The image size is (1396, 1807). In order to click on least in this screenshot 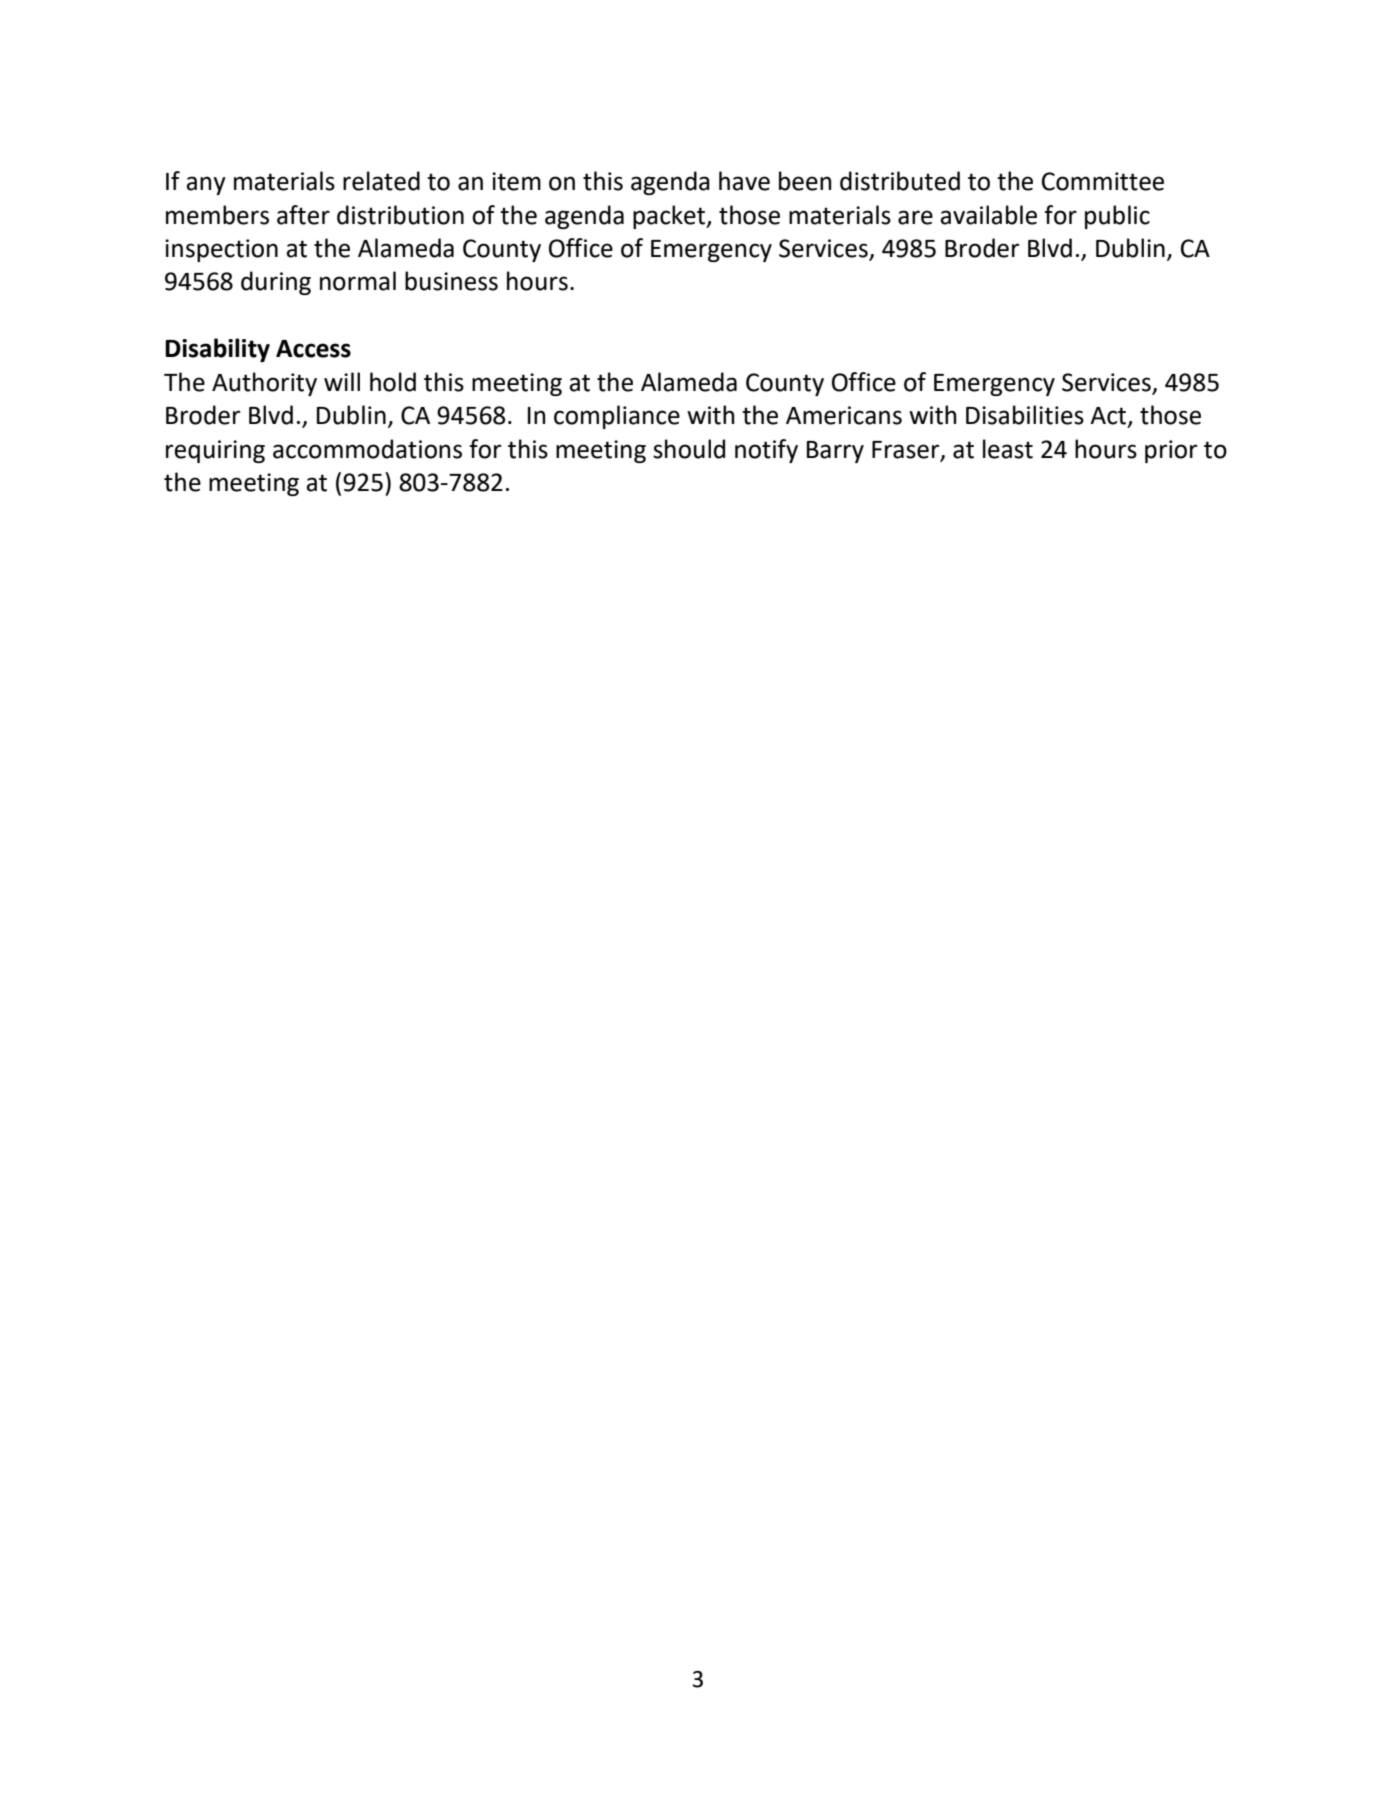, I will do `click(1008, 449)`.
